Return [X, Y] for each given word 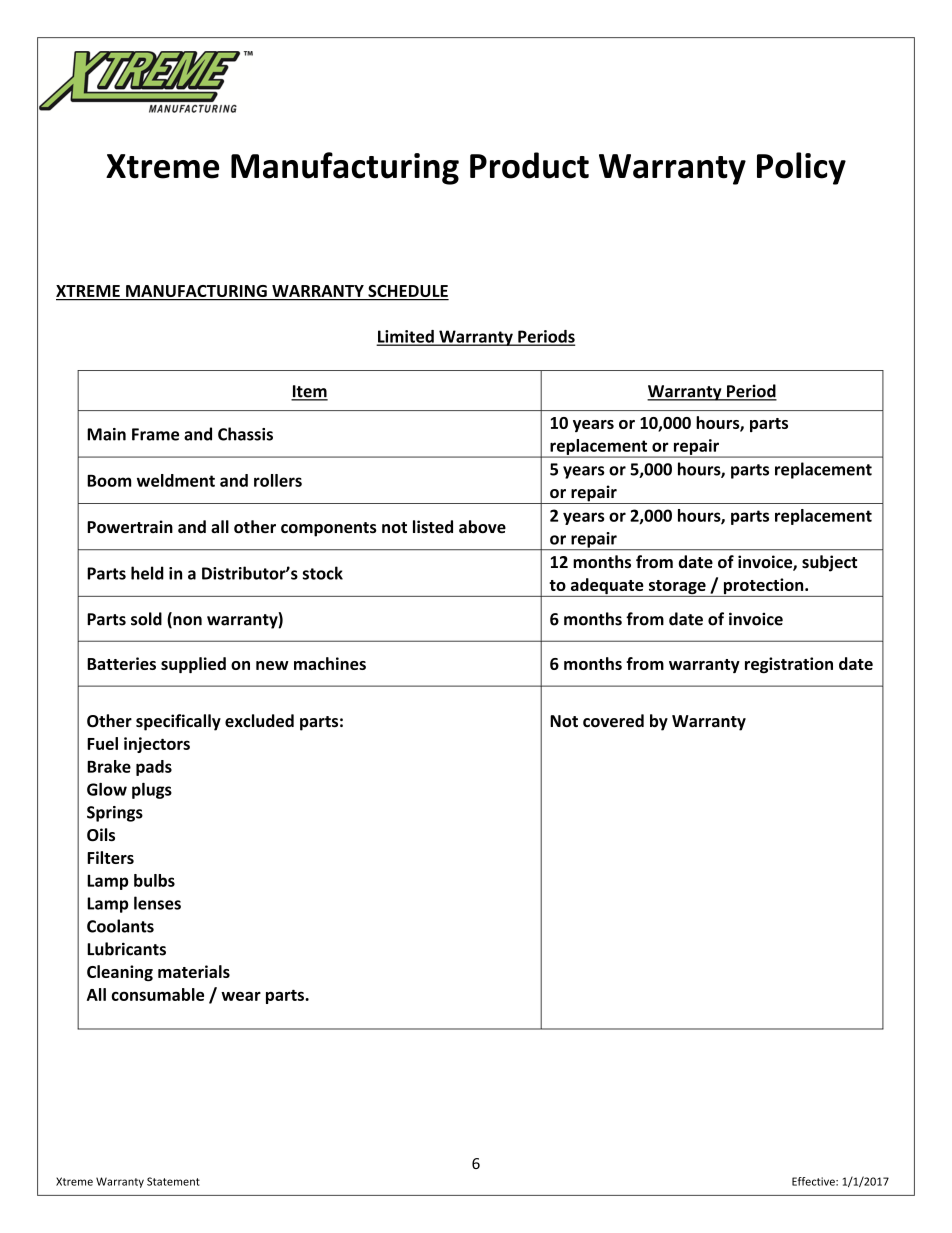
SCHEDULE [407, 292]
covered [613, 721]
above [482, 526]
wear [241, 996]
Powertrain [130, 527]
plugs [152, 791]
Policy [801, 168]
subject [829, 563]
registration [789, 665]
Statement [173, 1181]
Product [529, 165]
